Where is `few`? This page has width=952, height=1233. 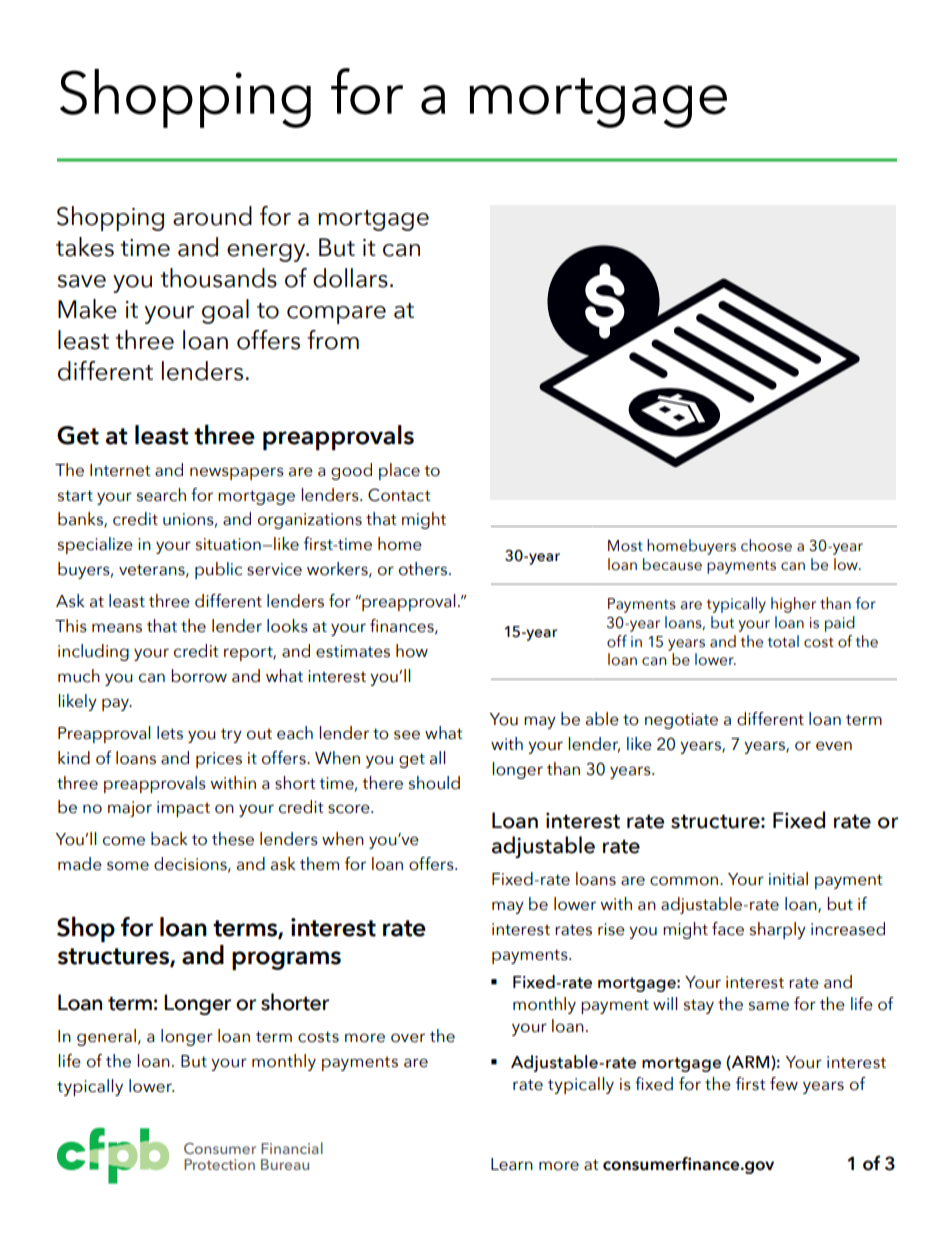
few is located at coordinates (784, 1084).
